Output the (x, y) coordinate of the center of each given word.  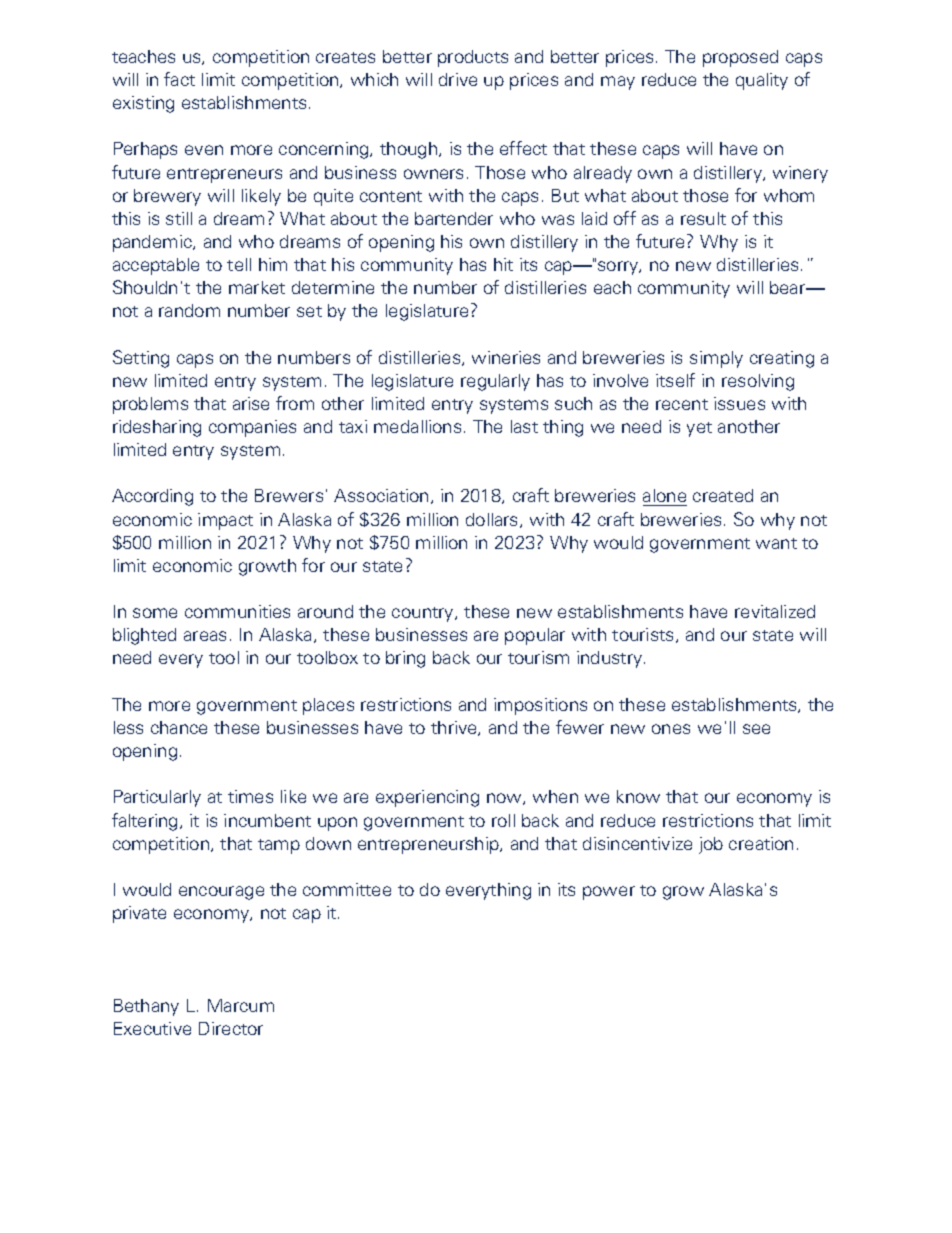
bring (405, 659)
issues (739, 403)
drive (458, 79)
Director (231, 1028)
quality (762, 81)
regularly (495, 382)
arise (251, 403)
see (756, 729)
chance (179, 727)
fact (179, 79)
